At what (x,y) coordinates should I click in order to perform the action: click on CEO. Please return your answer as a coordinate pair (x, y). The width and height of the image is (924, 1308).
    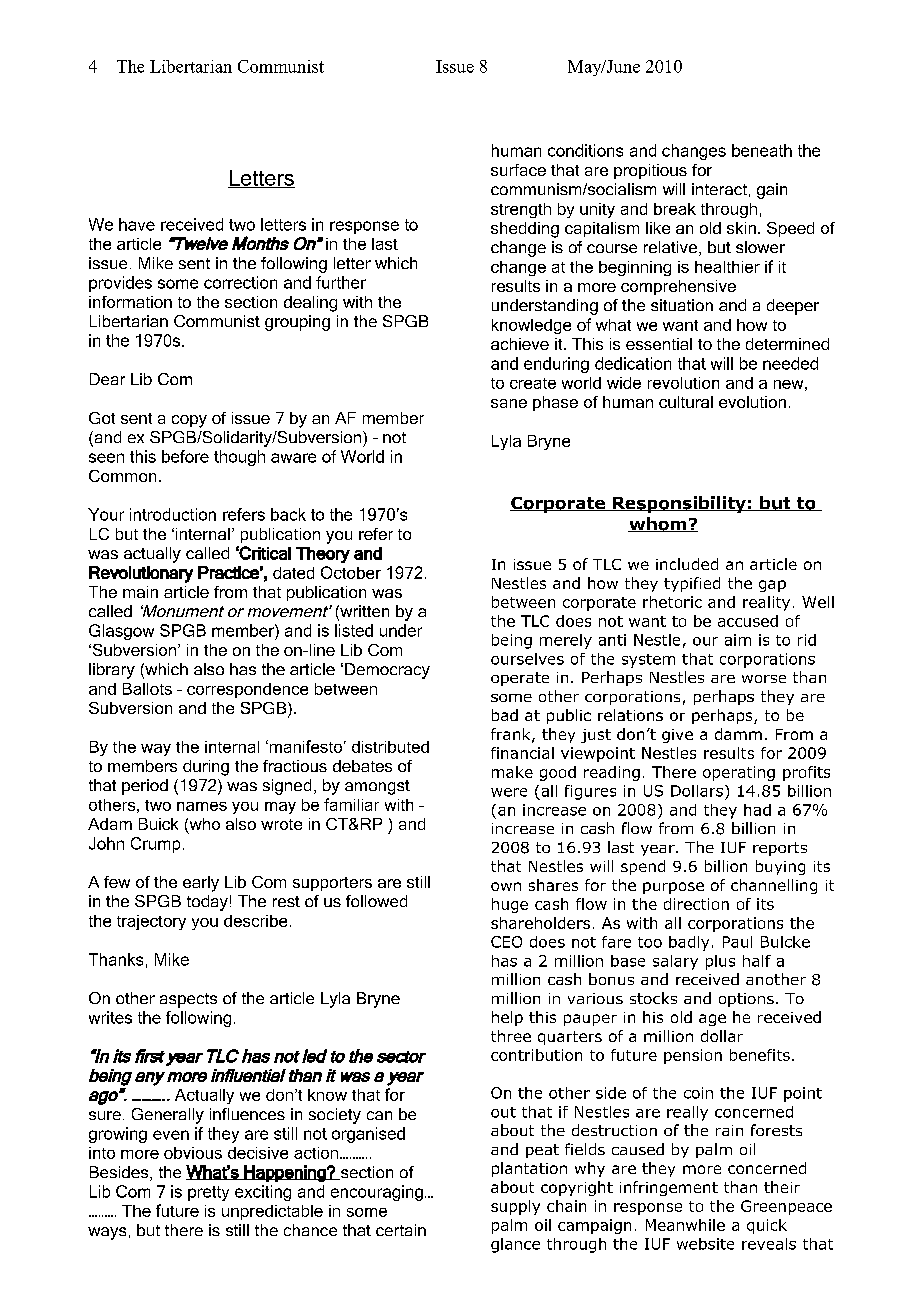
    Looking at the image, I should click on (506, 942).
